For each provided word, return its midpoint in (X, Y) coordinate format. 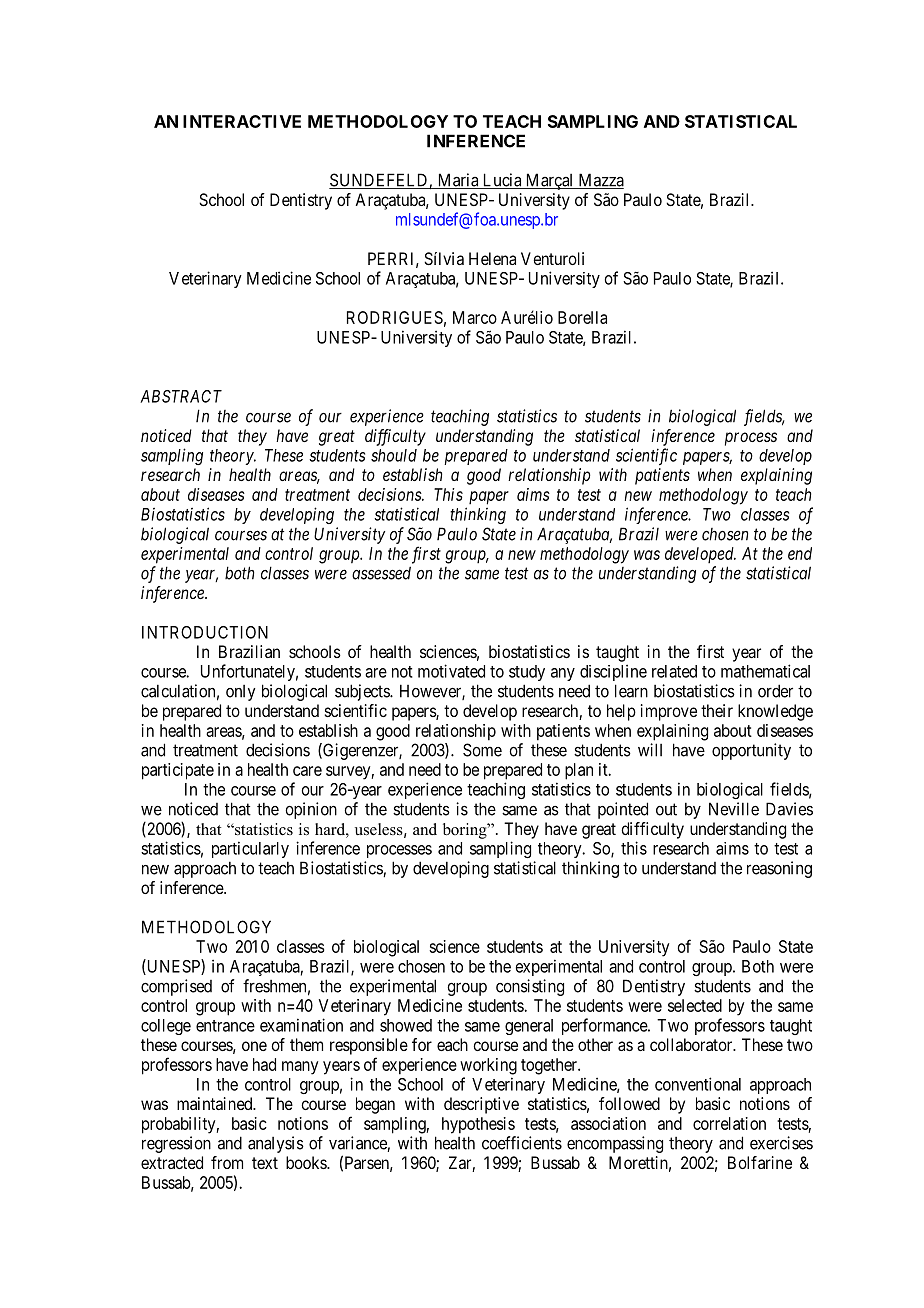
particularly (250, 849)
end (800, 553)
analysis (276, 1144)
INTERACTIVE (242, 121)
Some (482, 750)
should (394, 455)
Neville (734, 809)
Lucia (502, 181)
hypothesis (478, 1125)
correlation (729, 1123)
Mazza (600, 181)
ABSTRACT (181, 396)
